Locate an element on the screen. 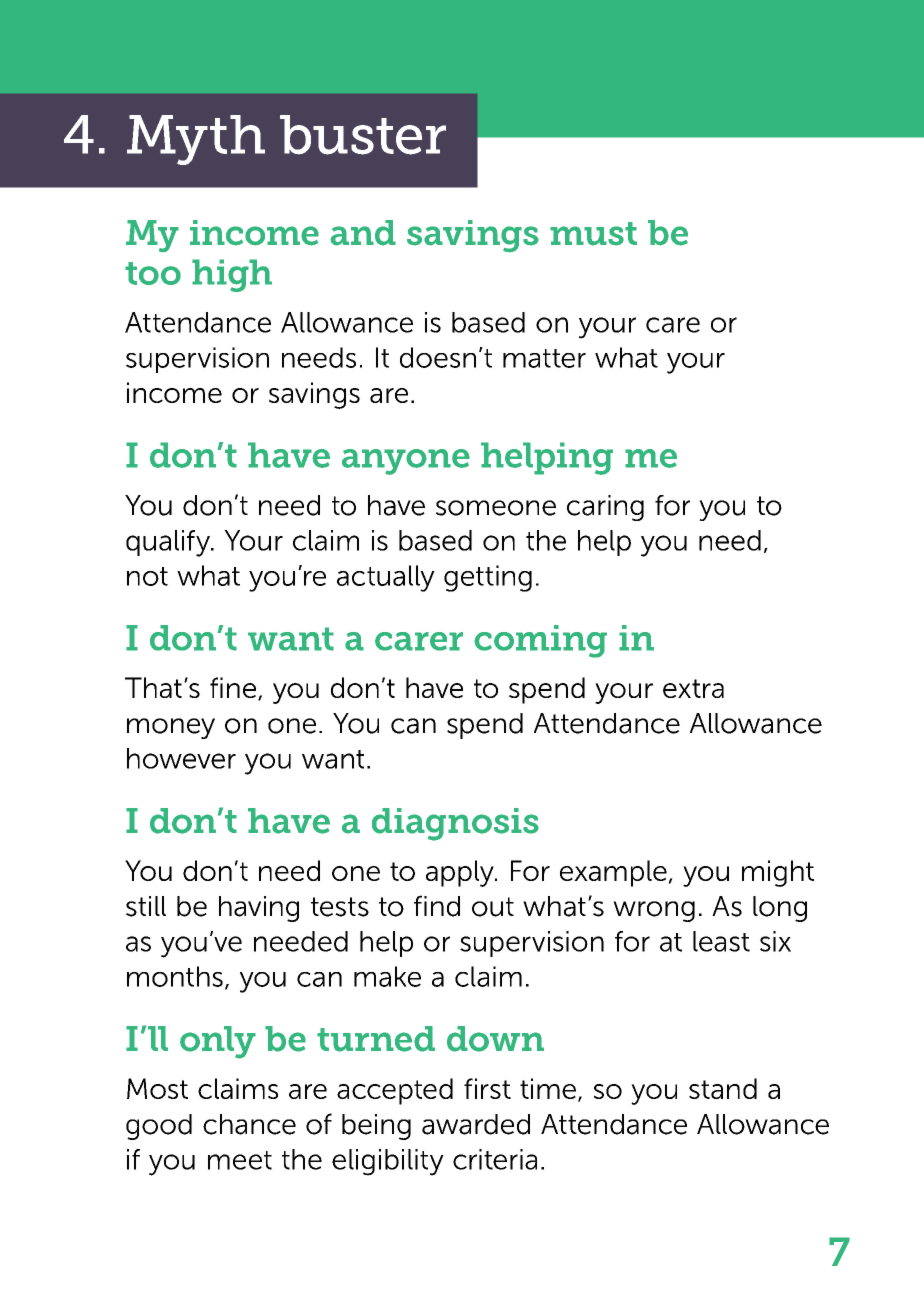 The image size is (924, 1311). qualify is located at coordinates (169, 543).
